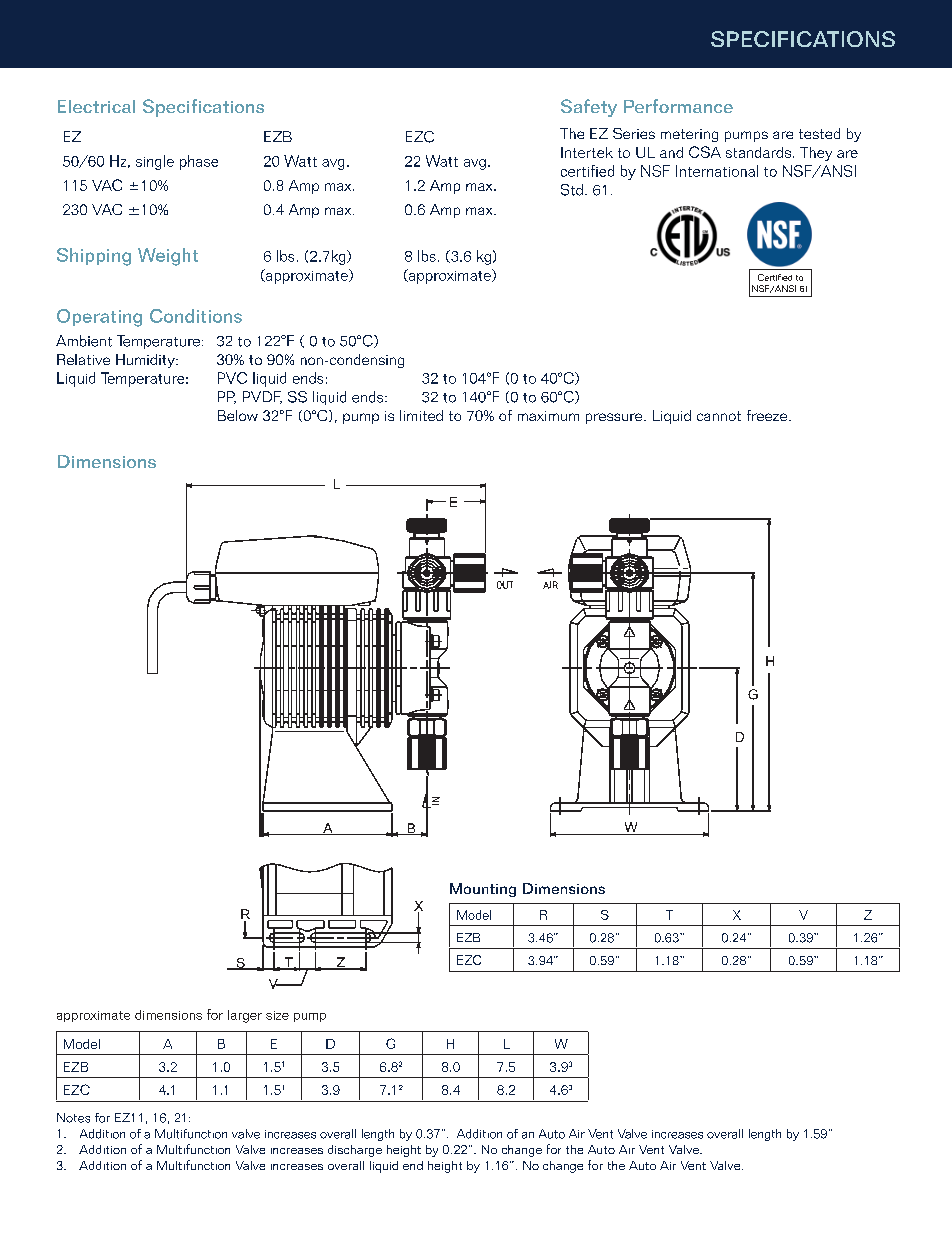 The image size is (952, 1233). Describe the element at coordinates (421, 415) in the document. I see `limited` at that location.
